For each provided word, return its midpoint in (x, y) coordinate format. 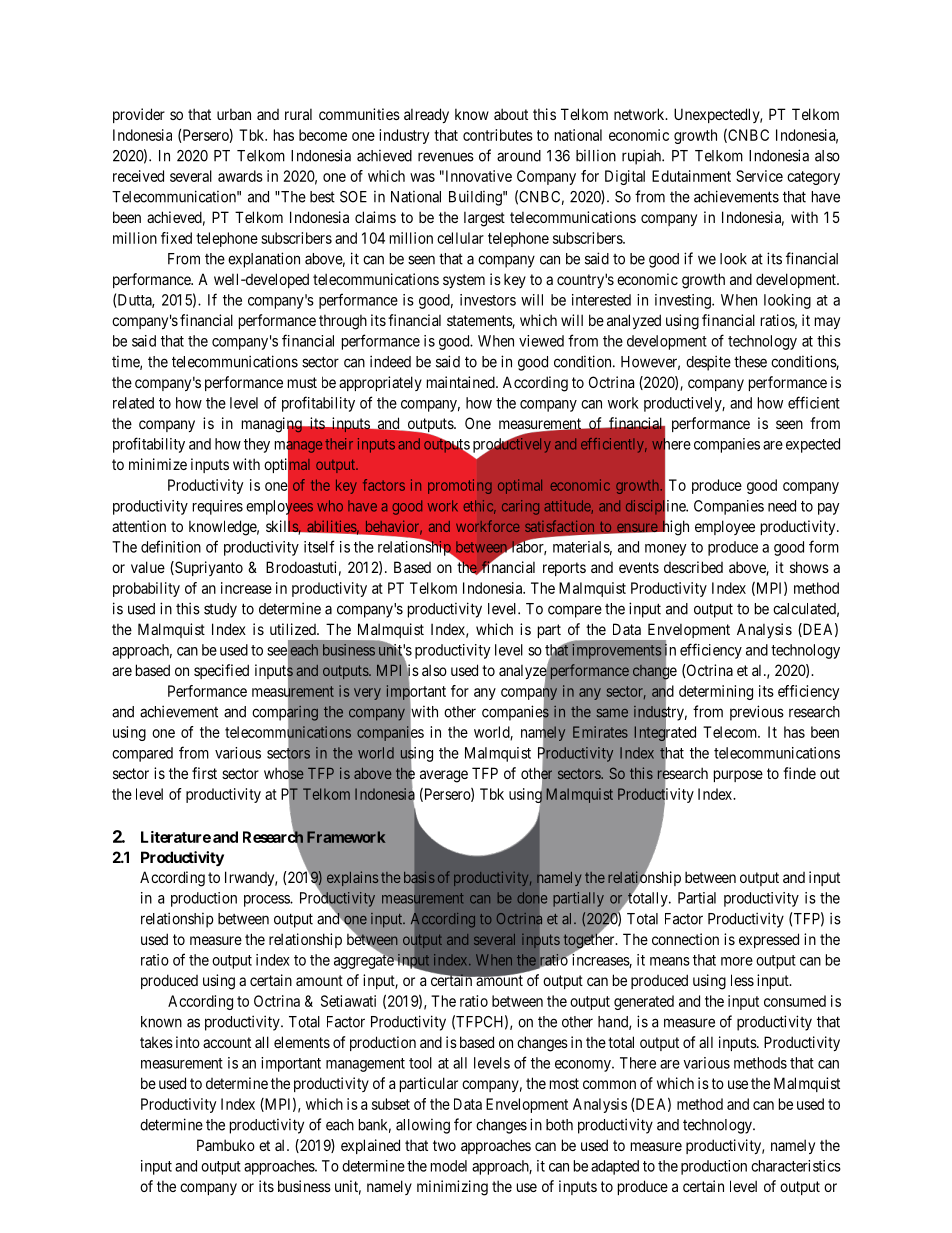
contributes (498, 135)
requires (218, 507)
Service (759, 176)
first (204, 773)
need (782, 506)
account (227, 1042)
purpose (738, 776)
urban (234, 114)
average (444, 776)
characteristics (796, 1166)
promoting (460, 486)
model (449, 1166)
